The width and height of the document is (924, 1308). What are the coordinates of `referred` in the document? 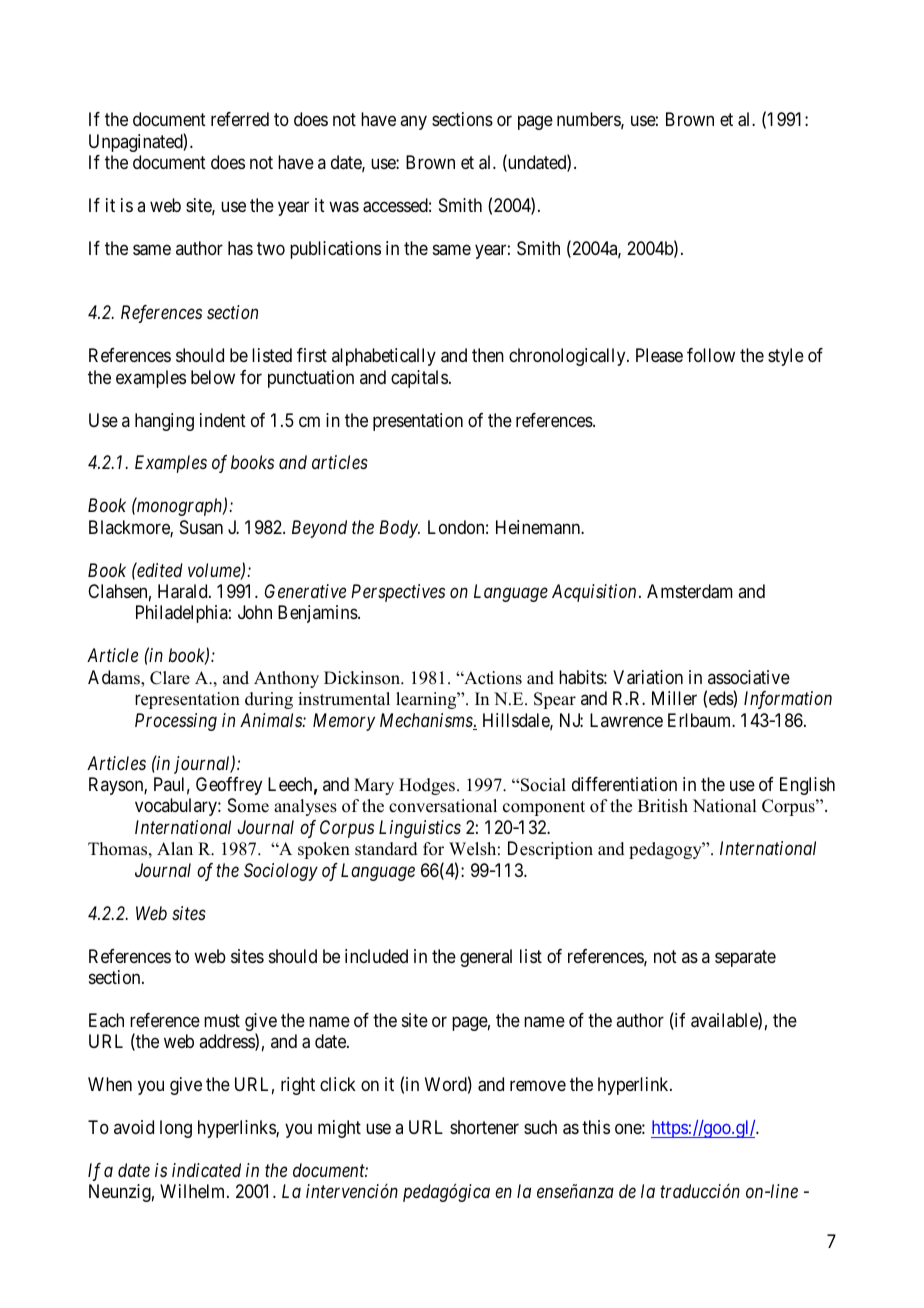 It's located at (240, 119).
